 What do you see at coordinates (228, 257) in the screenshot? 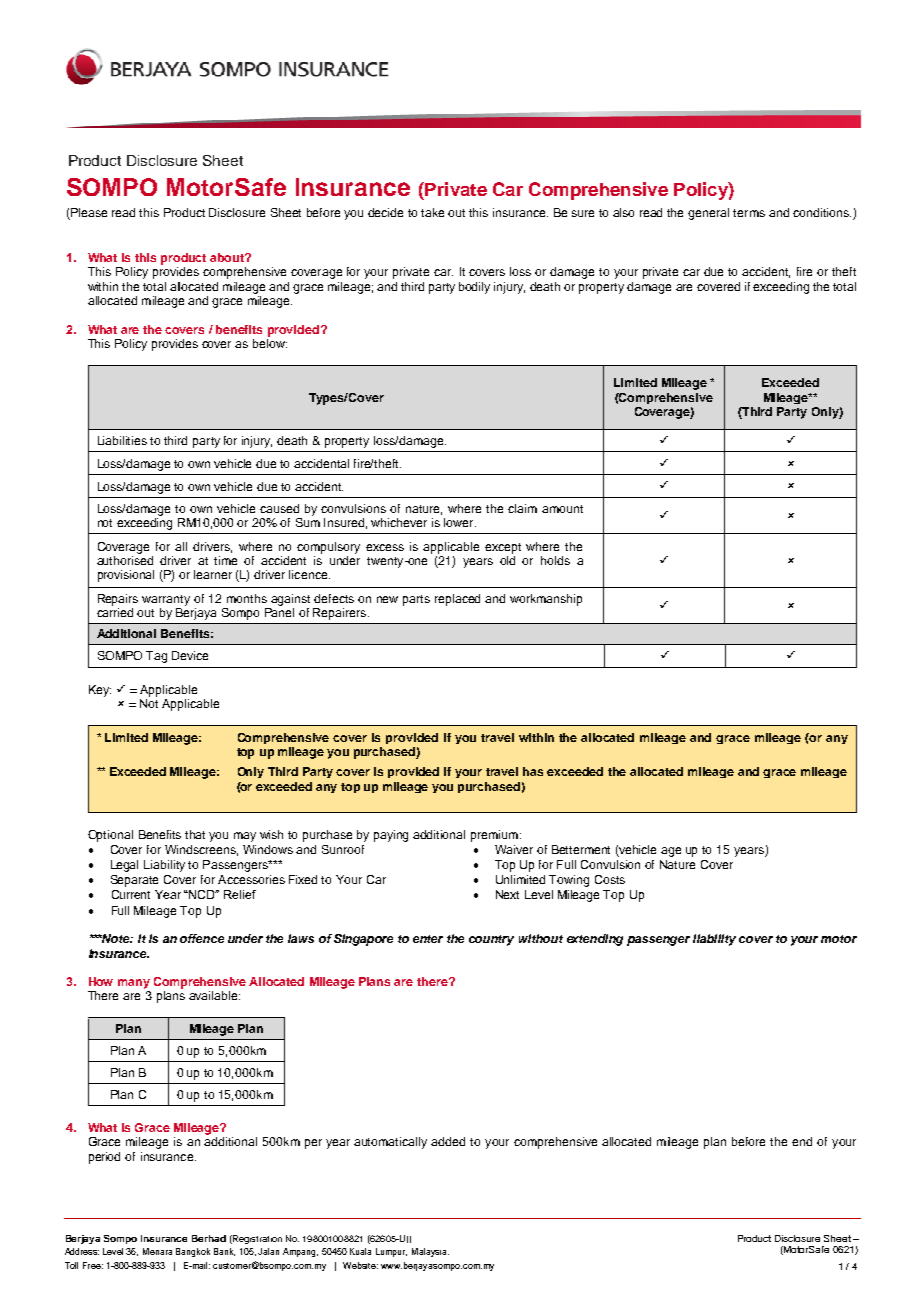
I see `about` at bounding box center [228, 257].
